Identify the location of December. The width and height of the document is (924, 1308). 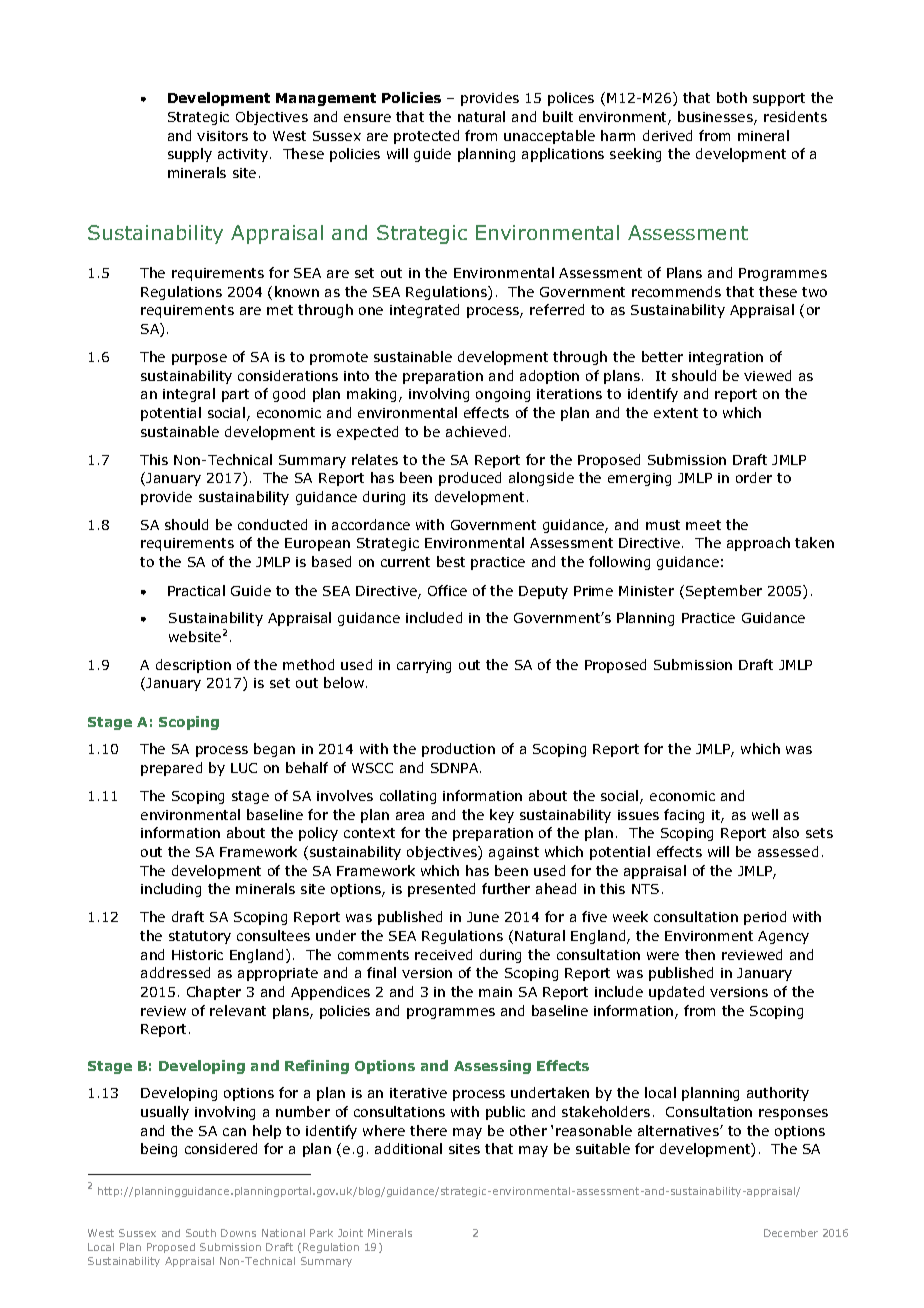
(791, 1233).
